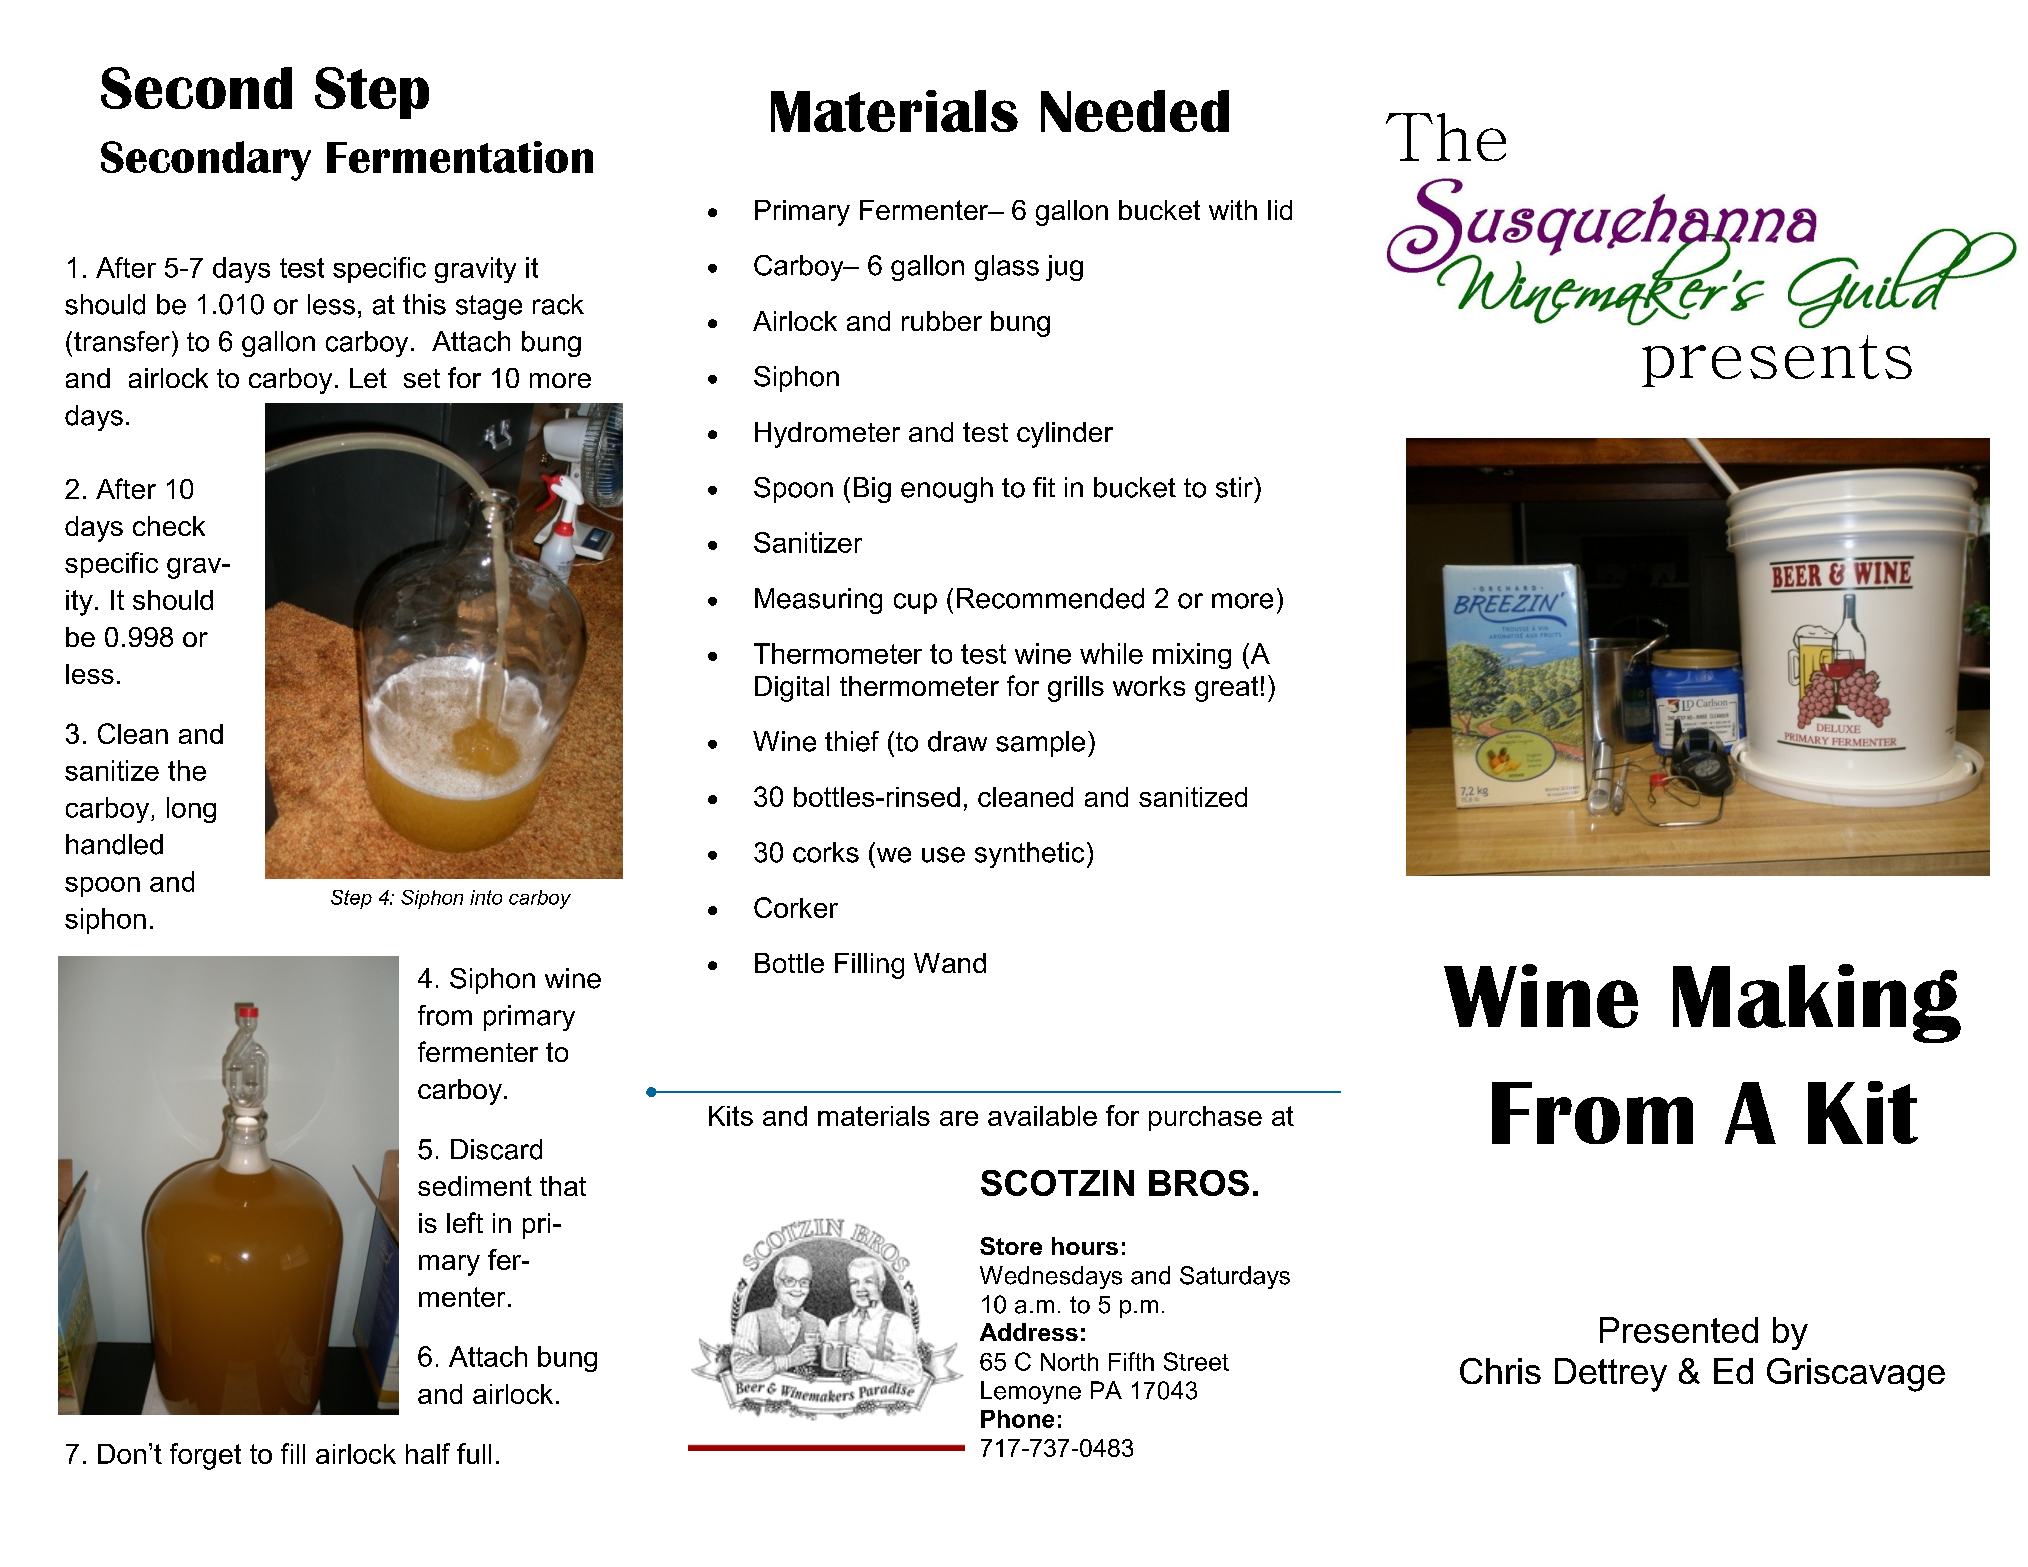 The width and height of the screenshot is (2028, 1567). I want to click on check, so click(169, 526).
